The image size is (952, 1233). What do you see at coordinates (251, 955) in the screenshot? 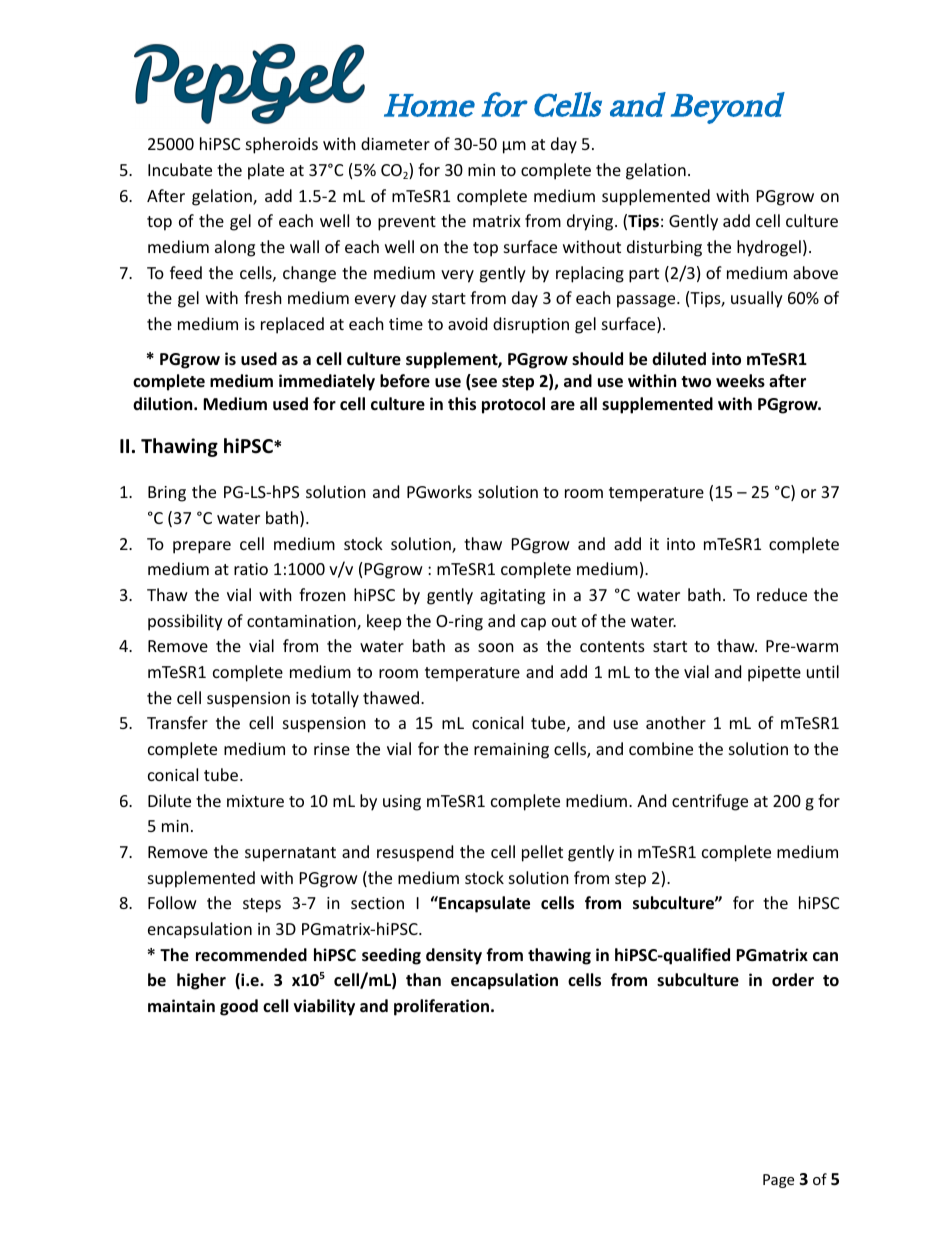
I see `recommended` at bounding box center [251, 955].
